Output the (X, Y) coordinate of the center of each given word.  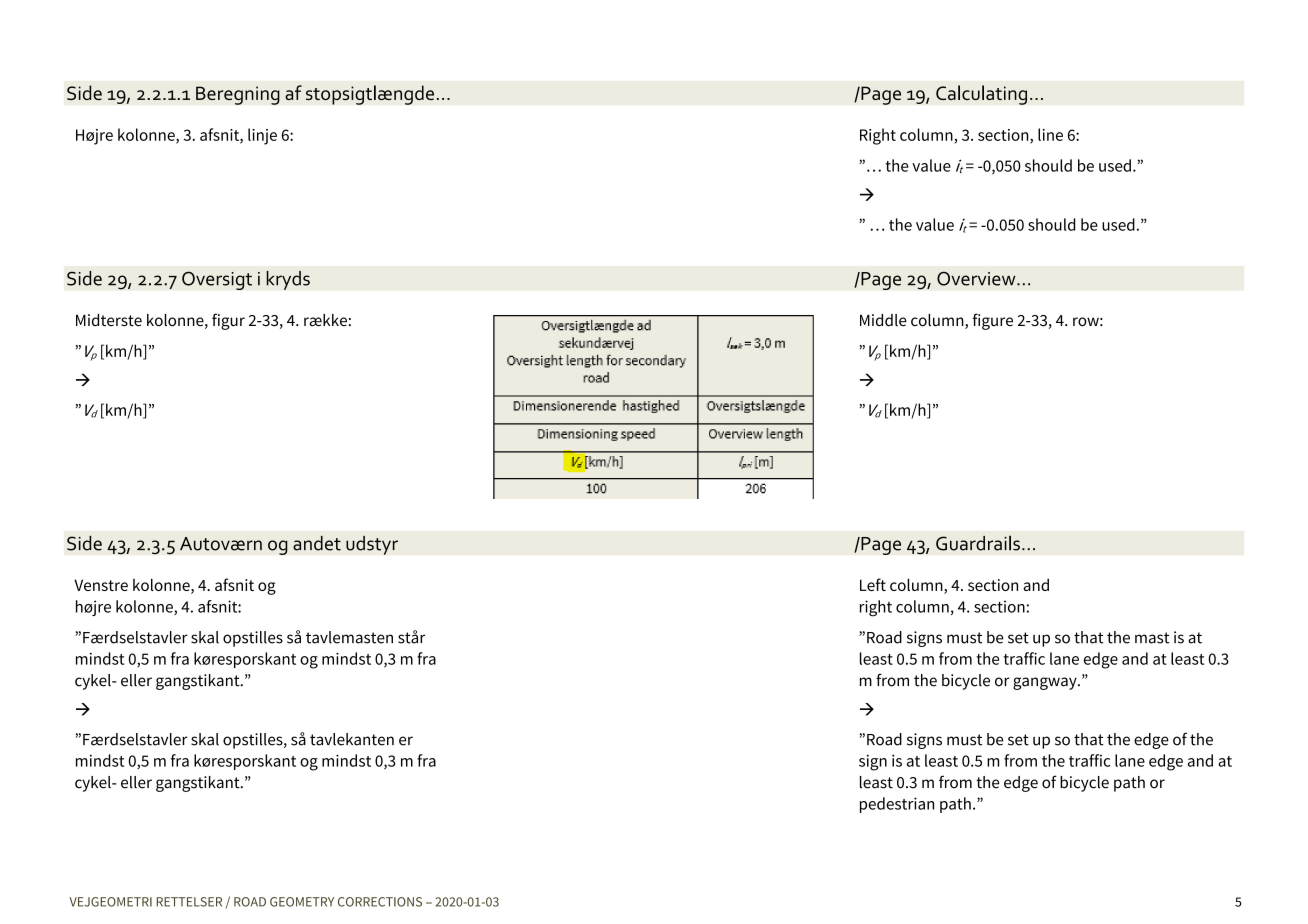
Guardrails (978, 543)
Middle (883, 320)
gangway (1046, 683)
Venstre (101, 585)
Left (873, 584)
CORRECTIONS (380, 902)
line (1050, 134)
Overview (977, 278)
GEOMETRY (302, 902)
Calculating (981, 95)
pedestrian (897, 805)
